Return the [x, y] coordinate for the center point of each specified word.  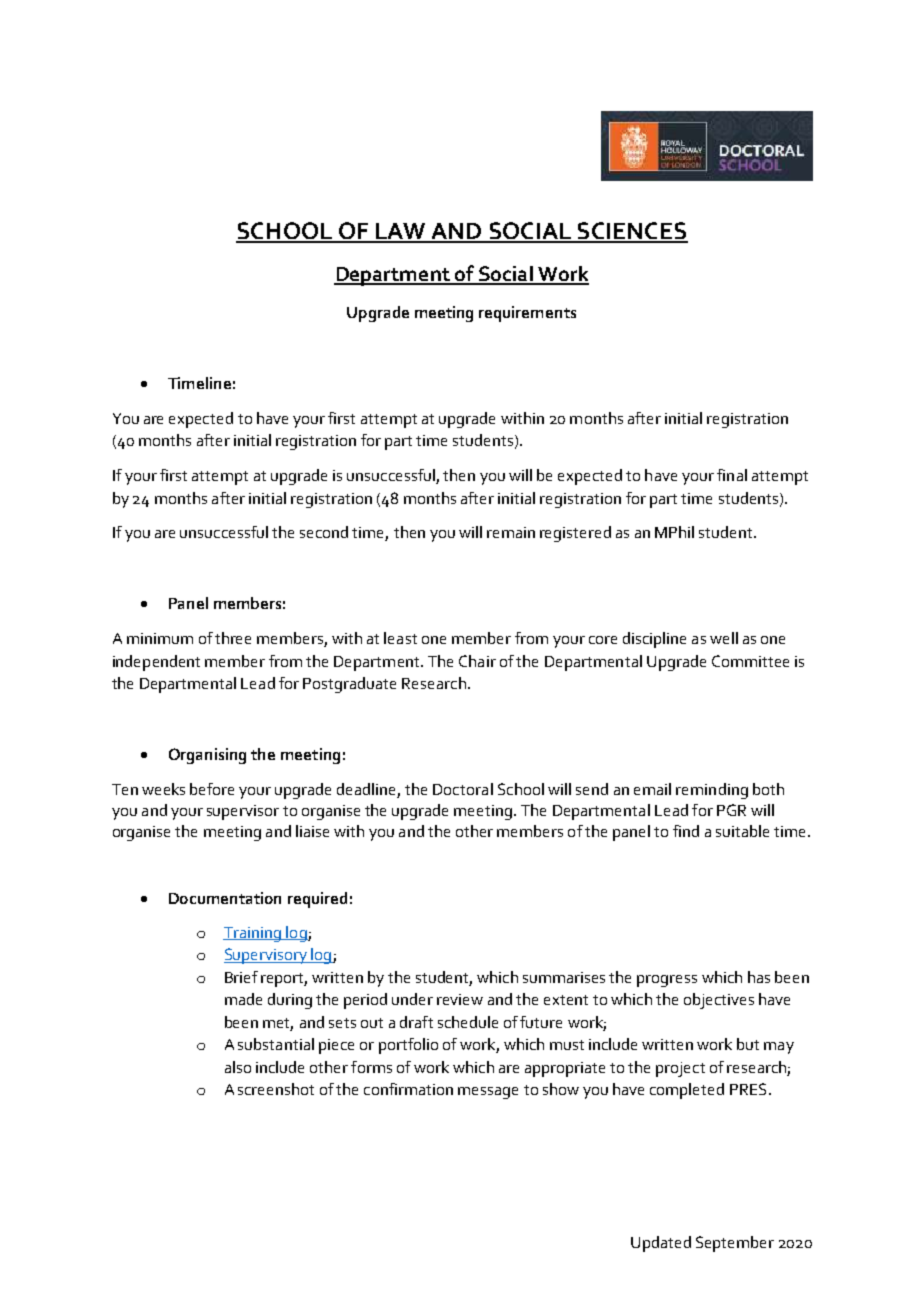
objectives [719, 1001]
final [732, 475]
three [233, 638]
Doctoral [463, 789]
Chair [477, 661]
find [686, 831]
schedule [468, 1022]
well [724, 638]
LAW [400, 232]
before [212, 789]
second [324, 532]
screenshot [276, 1089]
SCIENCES [631, 232]
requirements [527, 314]
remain [511, 532]
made [243, 999]
